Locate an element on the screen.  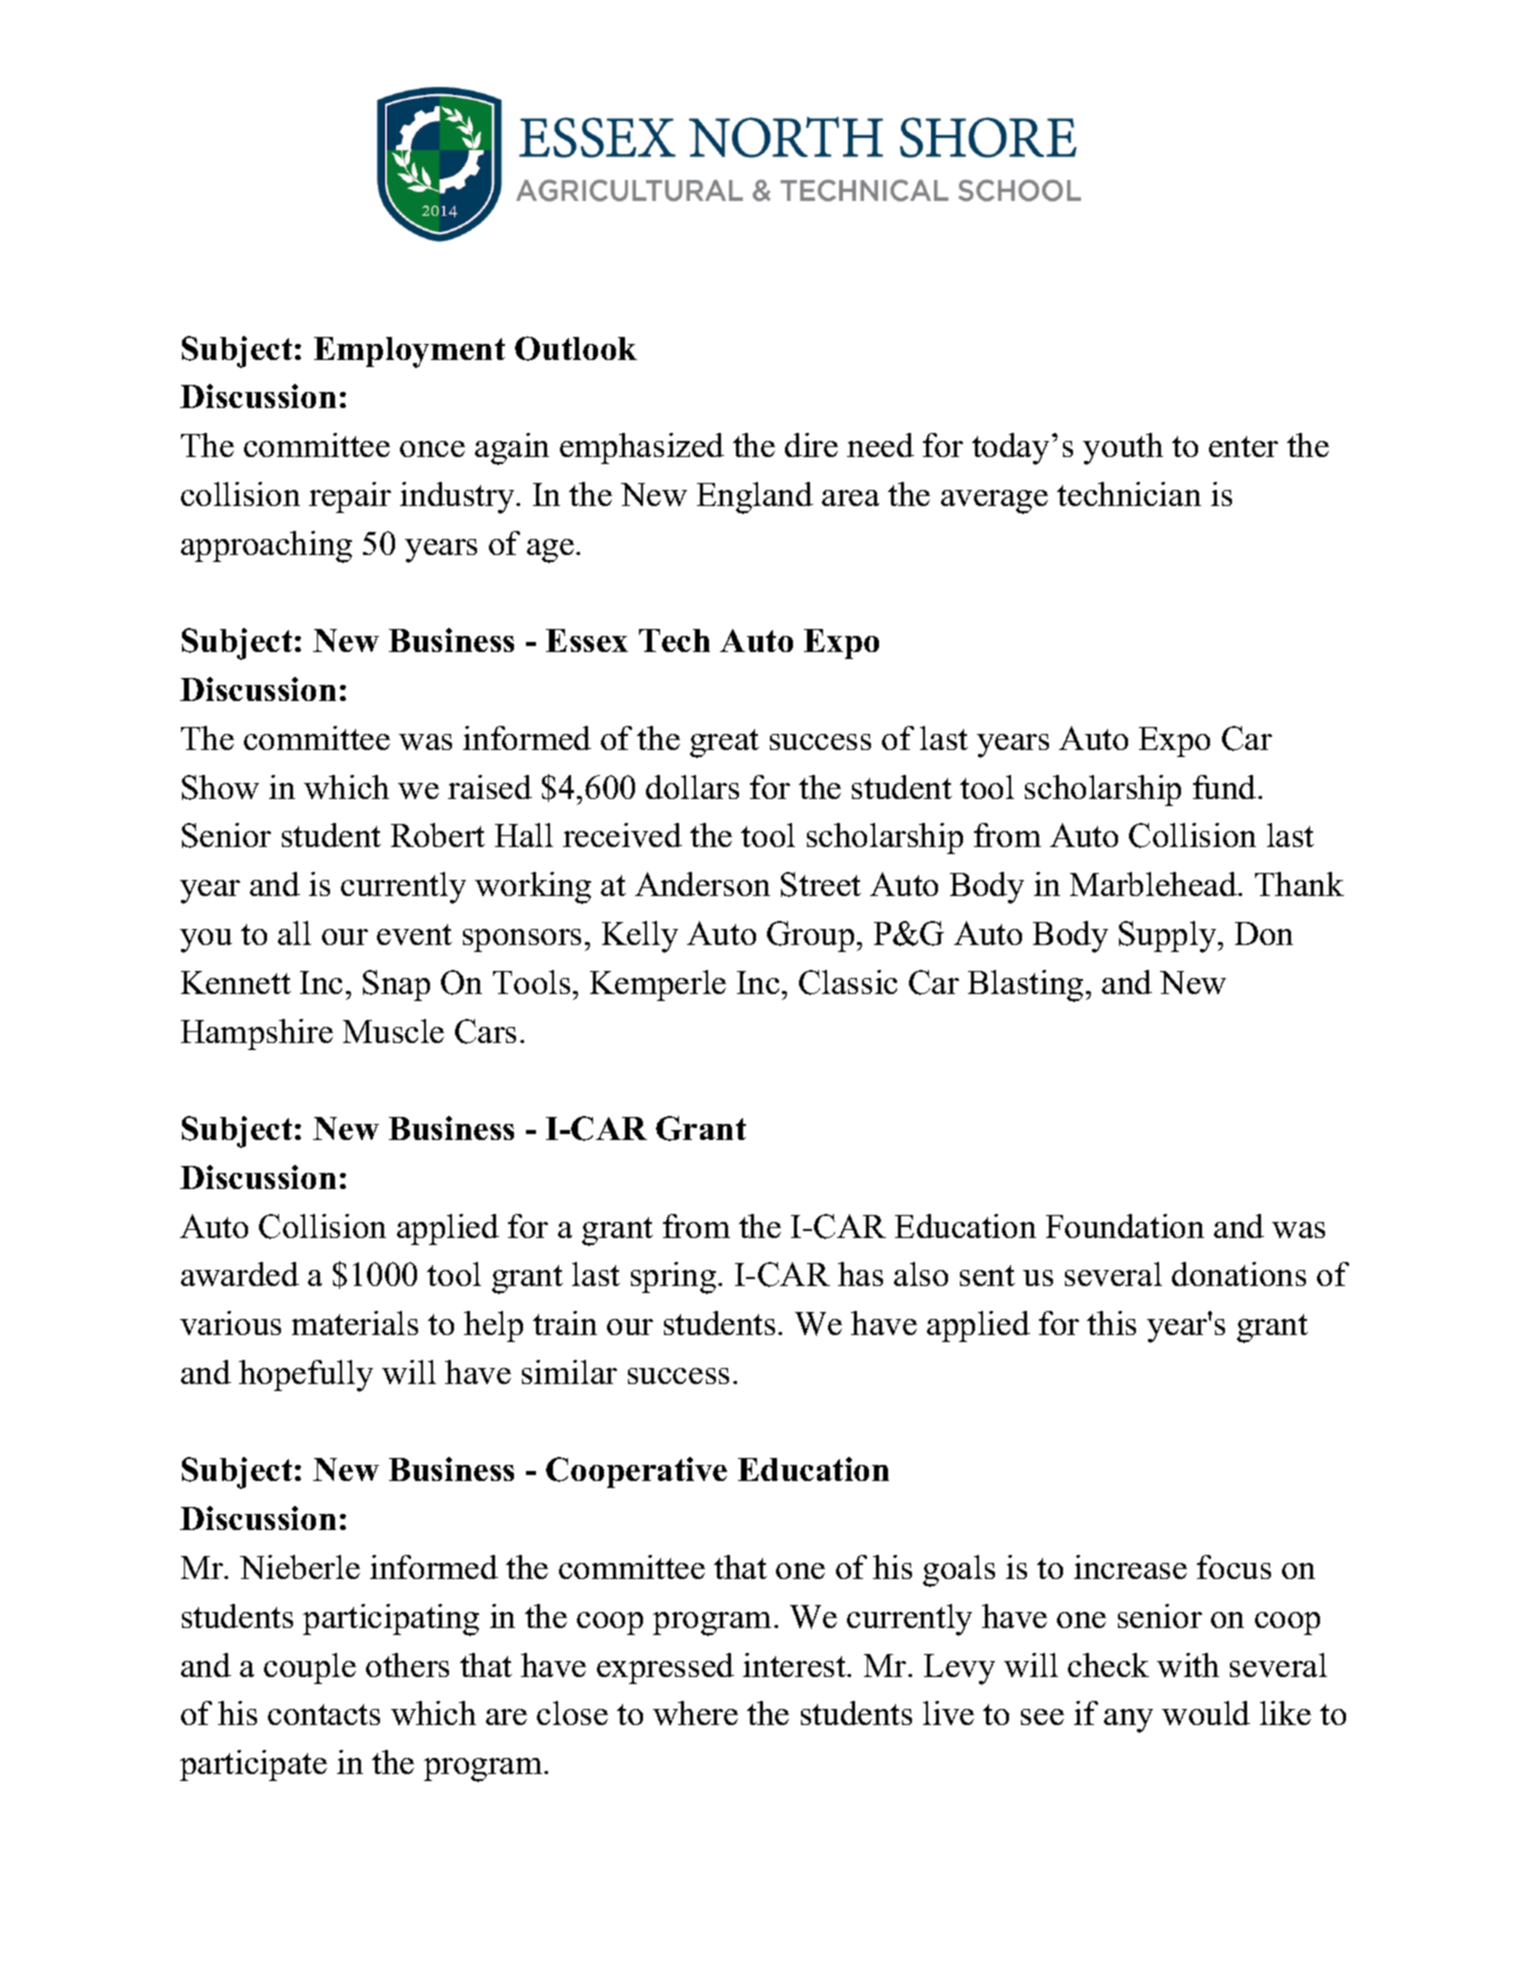
spring is located at coordinates (675, 1278).
